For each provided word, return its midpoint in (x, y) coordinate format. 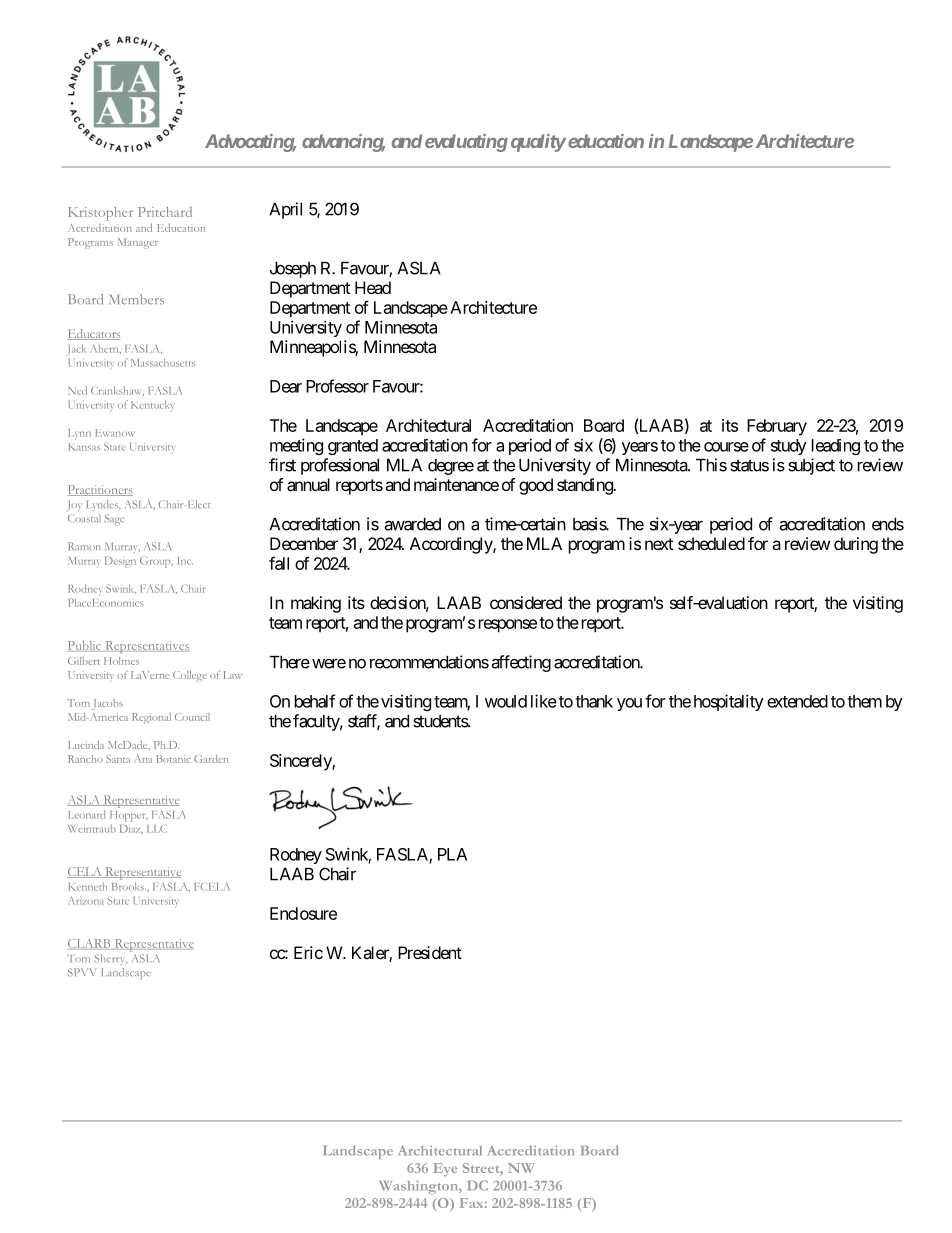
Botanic (173, 759)
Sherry (110, 959)
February (777, 427)
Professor (337, 386)
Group (156, 562)
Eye (445, 1170)
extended (797, 701)
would (506, 701)
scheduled (711, 543)
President (430, 952)
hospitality (729, 702)
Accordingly (452, 545)
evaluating (466, 143)
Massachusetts (163, 362)
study (789, 447)
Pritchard (165, 212)
